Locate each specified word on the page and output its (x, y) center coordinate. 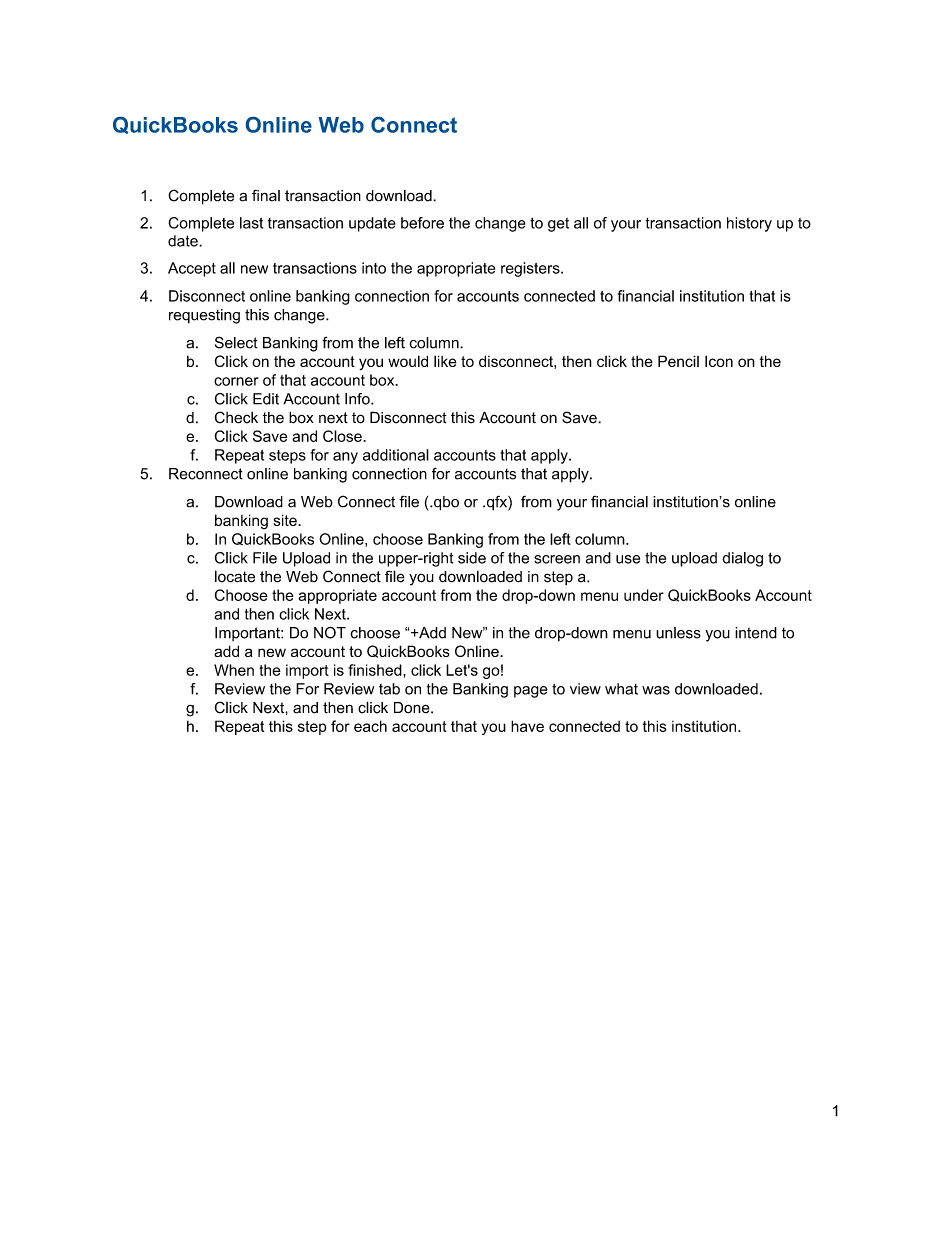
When (234, 670)
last (251, 223)
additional (396, 455)
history (749, 224)
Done (413, 708)
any (345, 458)
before (422, 223)
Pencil (678, 361)
